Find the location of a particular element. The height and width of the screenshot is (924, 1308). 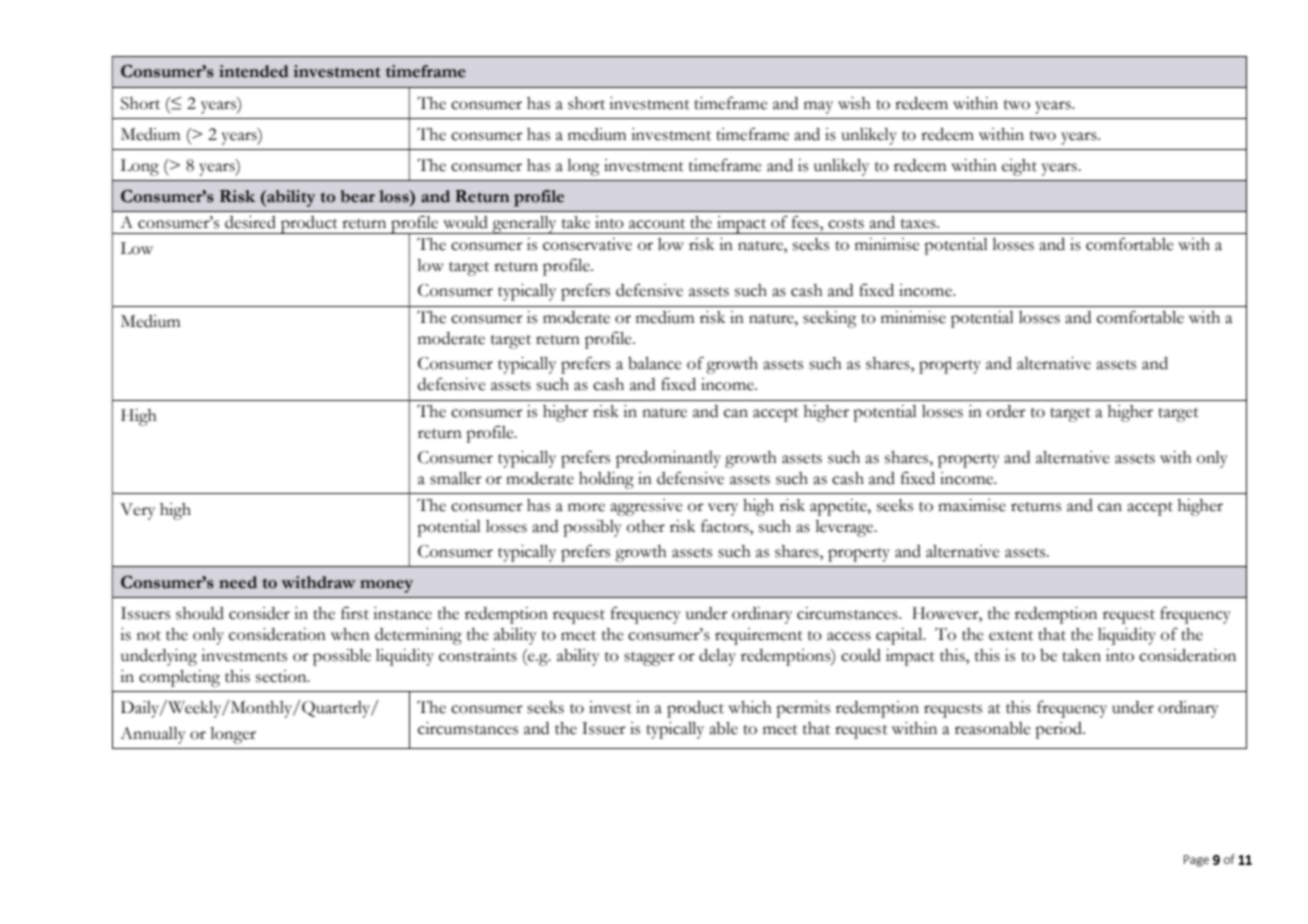

balance is located at coordinates (655, 363).
